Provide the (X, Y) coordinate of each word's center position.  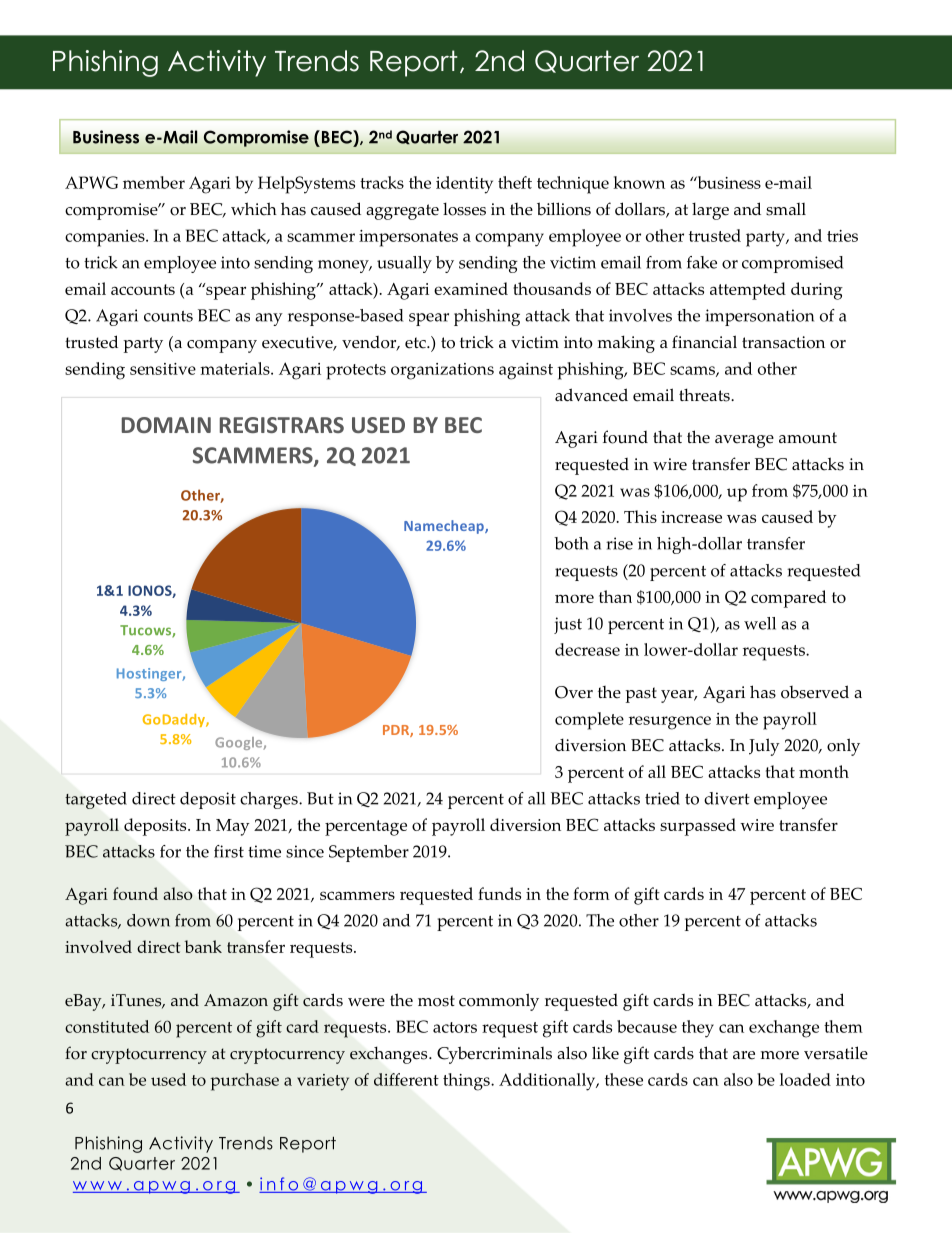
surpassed (698, 827)
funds (499, 893)
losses (464, 209)
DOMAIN (166, 425)
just (568, 625)
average (744, 441)
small (786, 209)
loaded (805, 1079)
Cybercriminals (494, 1055)
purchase (245, 1082)
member (154, 182)
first (229, 851)
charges (270, 800)
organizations (442, 371)
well (760, 623)
